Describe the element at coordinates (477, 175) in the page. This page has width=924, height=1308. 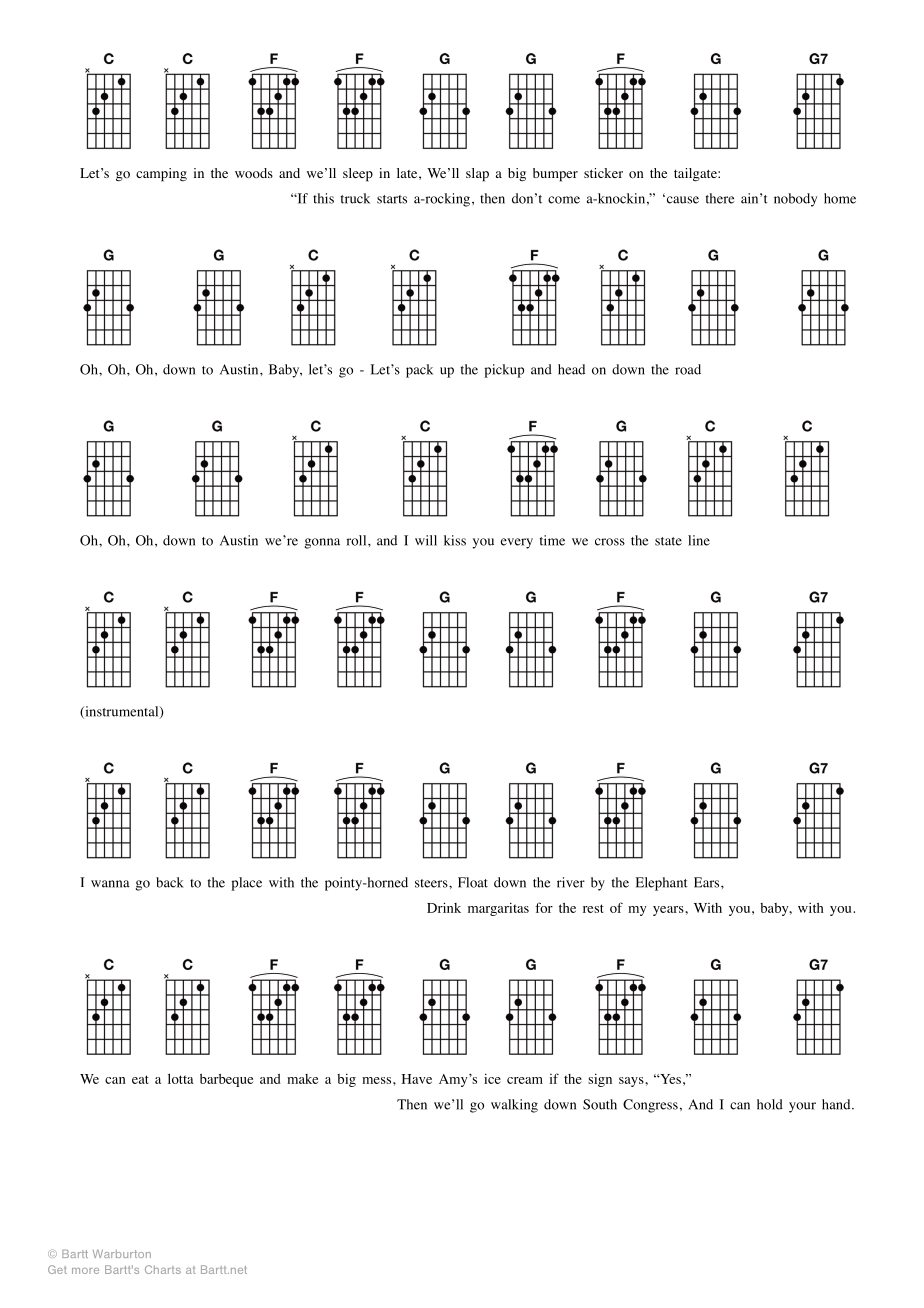
I see `slap` at that location.
